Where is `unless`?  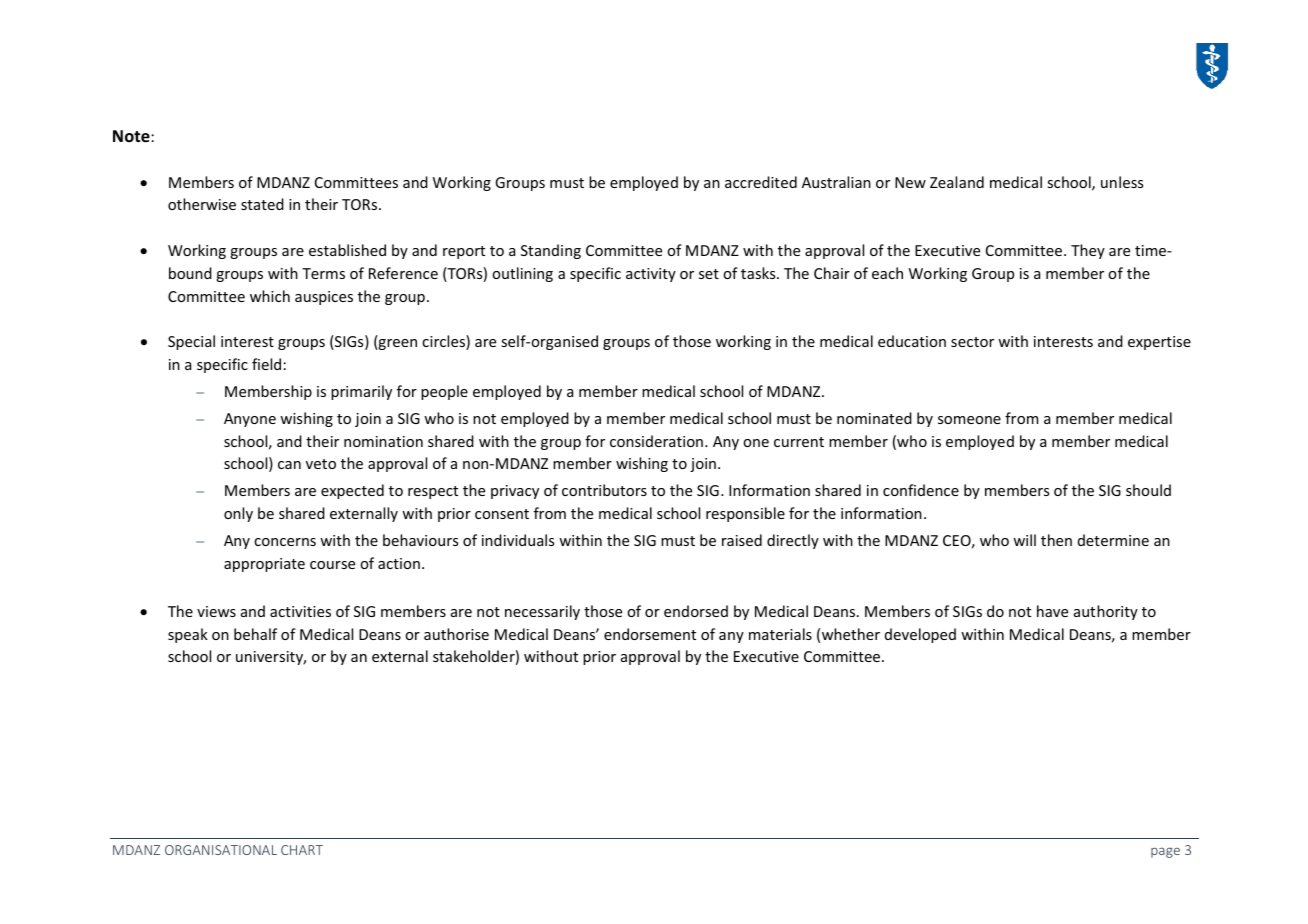 unless is located at coordinates (1122, 182).
